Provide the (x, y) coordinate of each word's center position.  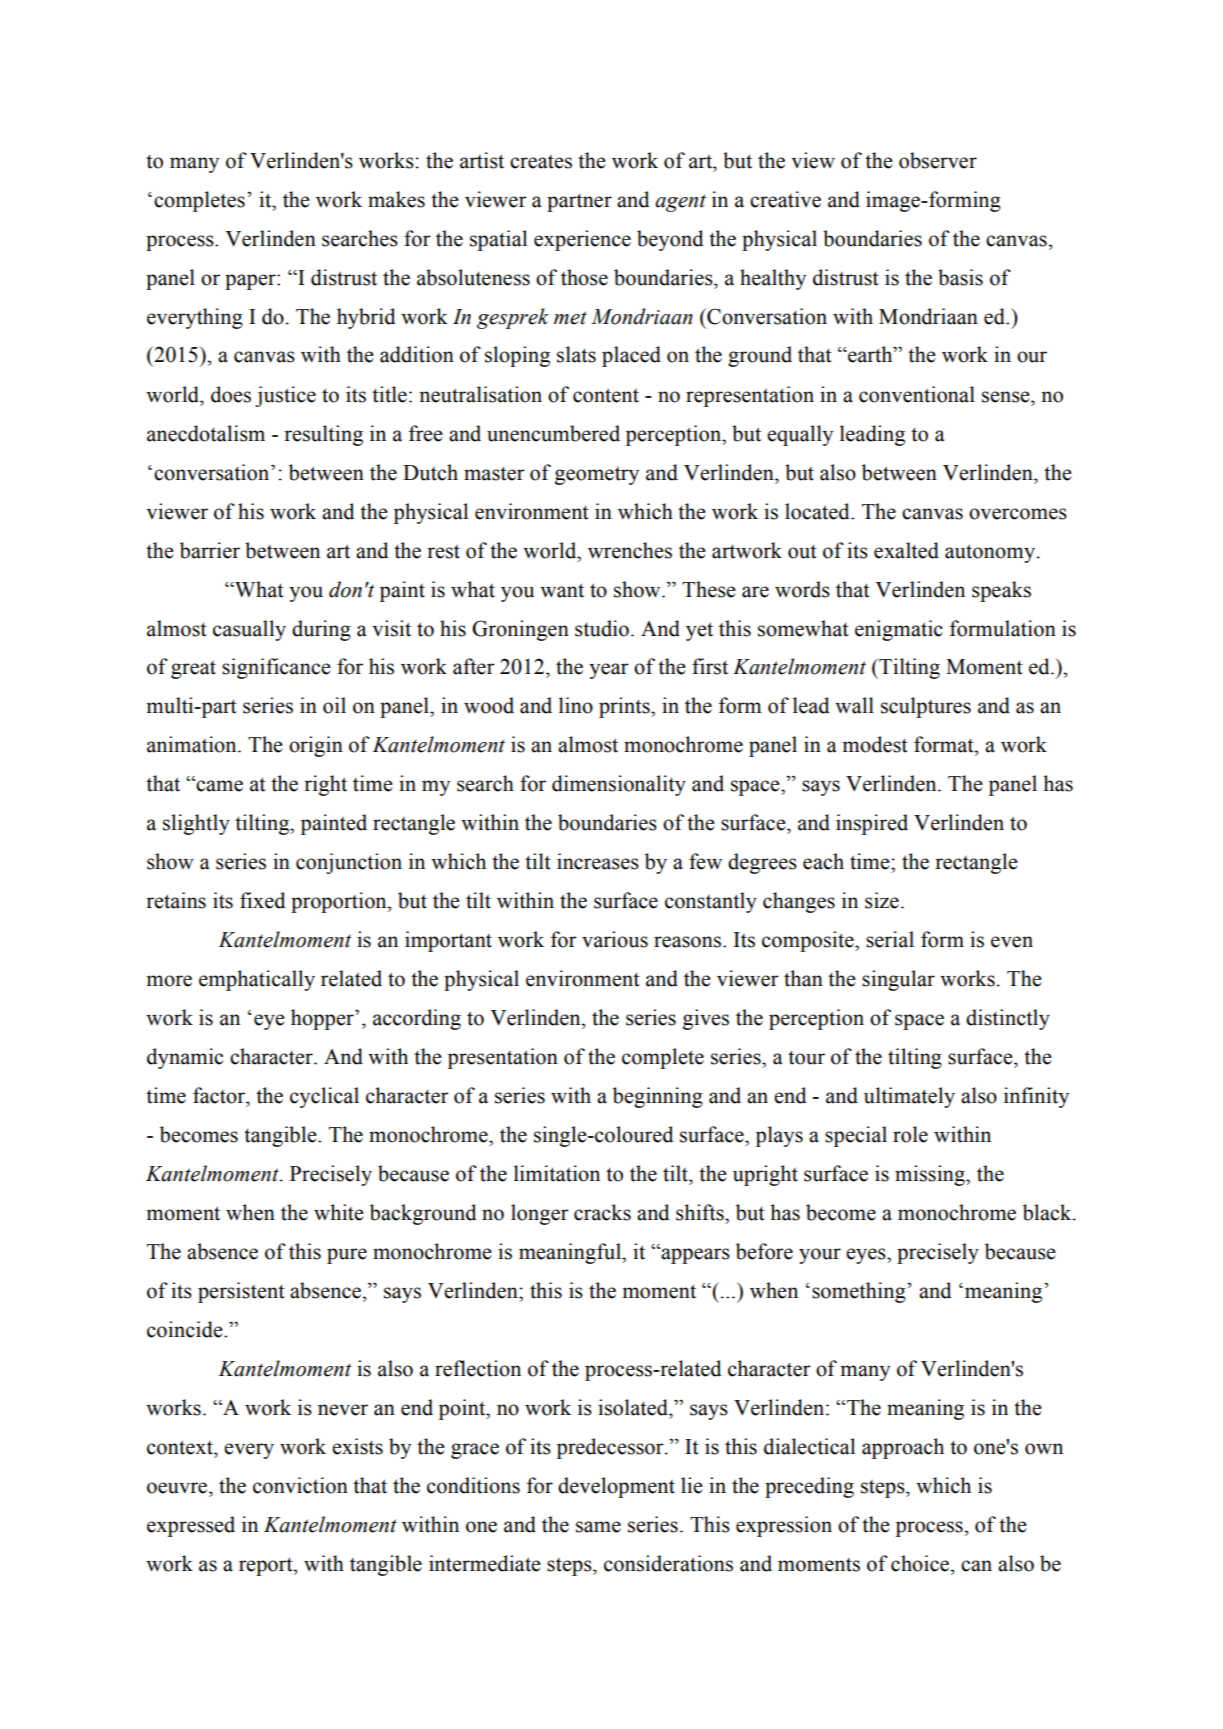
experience (582, 240)
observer (938, 160)
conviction (300, 1485)
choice (921, 1563)
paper (251, 282)
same (598, 1527)
